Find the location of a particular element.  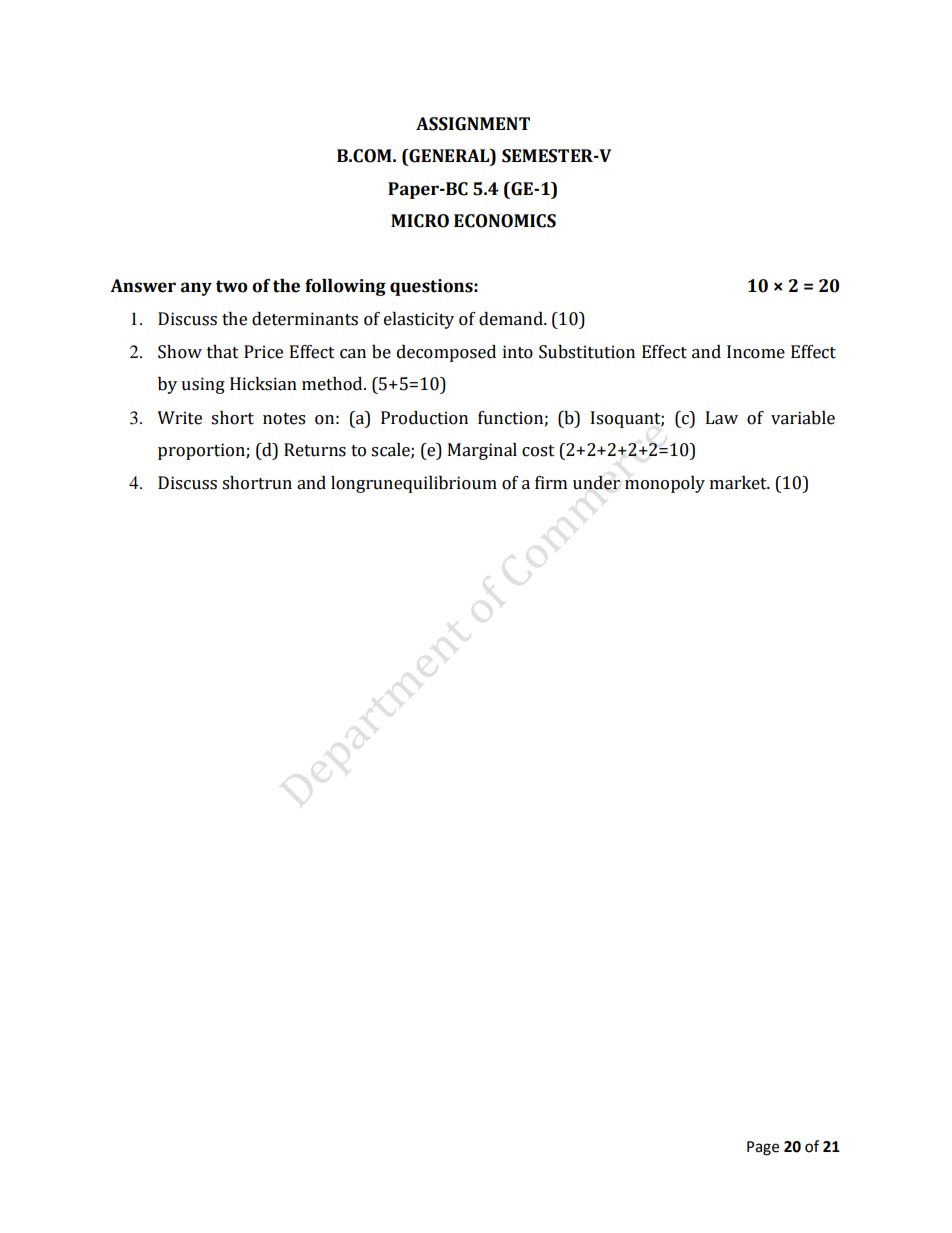

Law is located at coordinates (722, 418).
